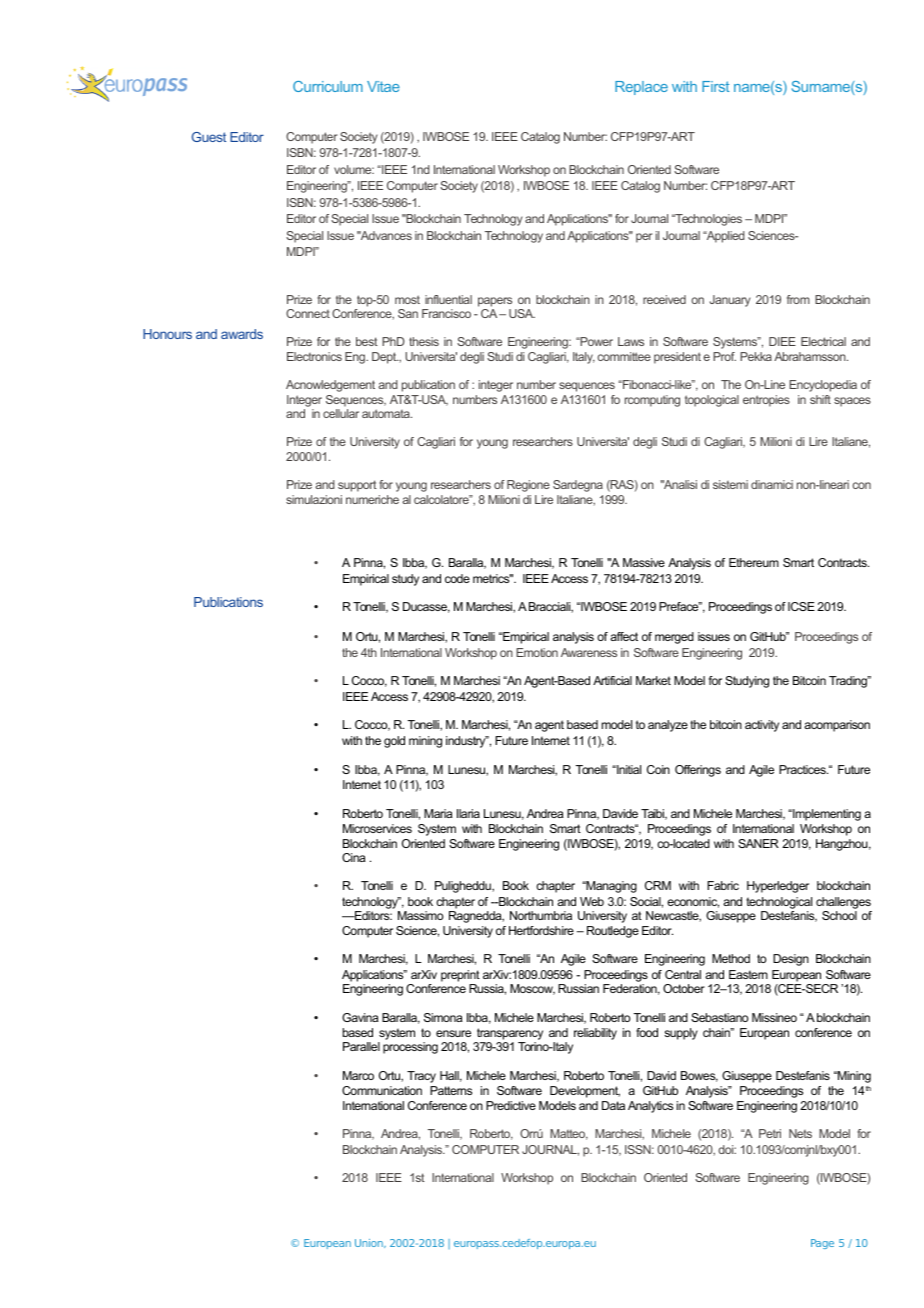 Image resolution: width=924 pixels, height=1308 pixels. I want to click on Matteo, so click(569, 1134).
